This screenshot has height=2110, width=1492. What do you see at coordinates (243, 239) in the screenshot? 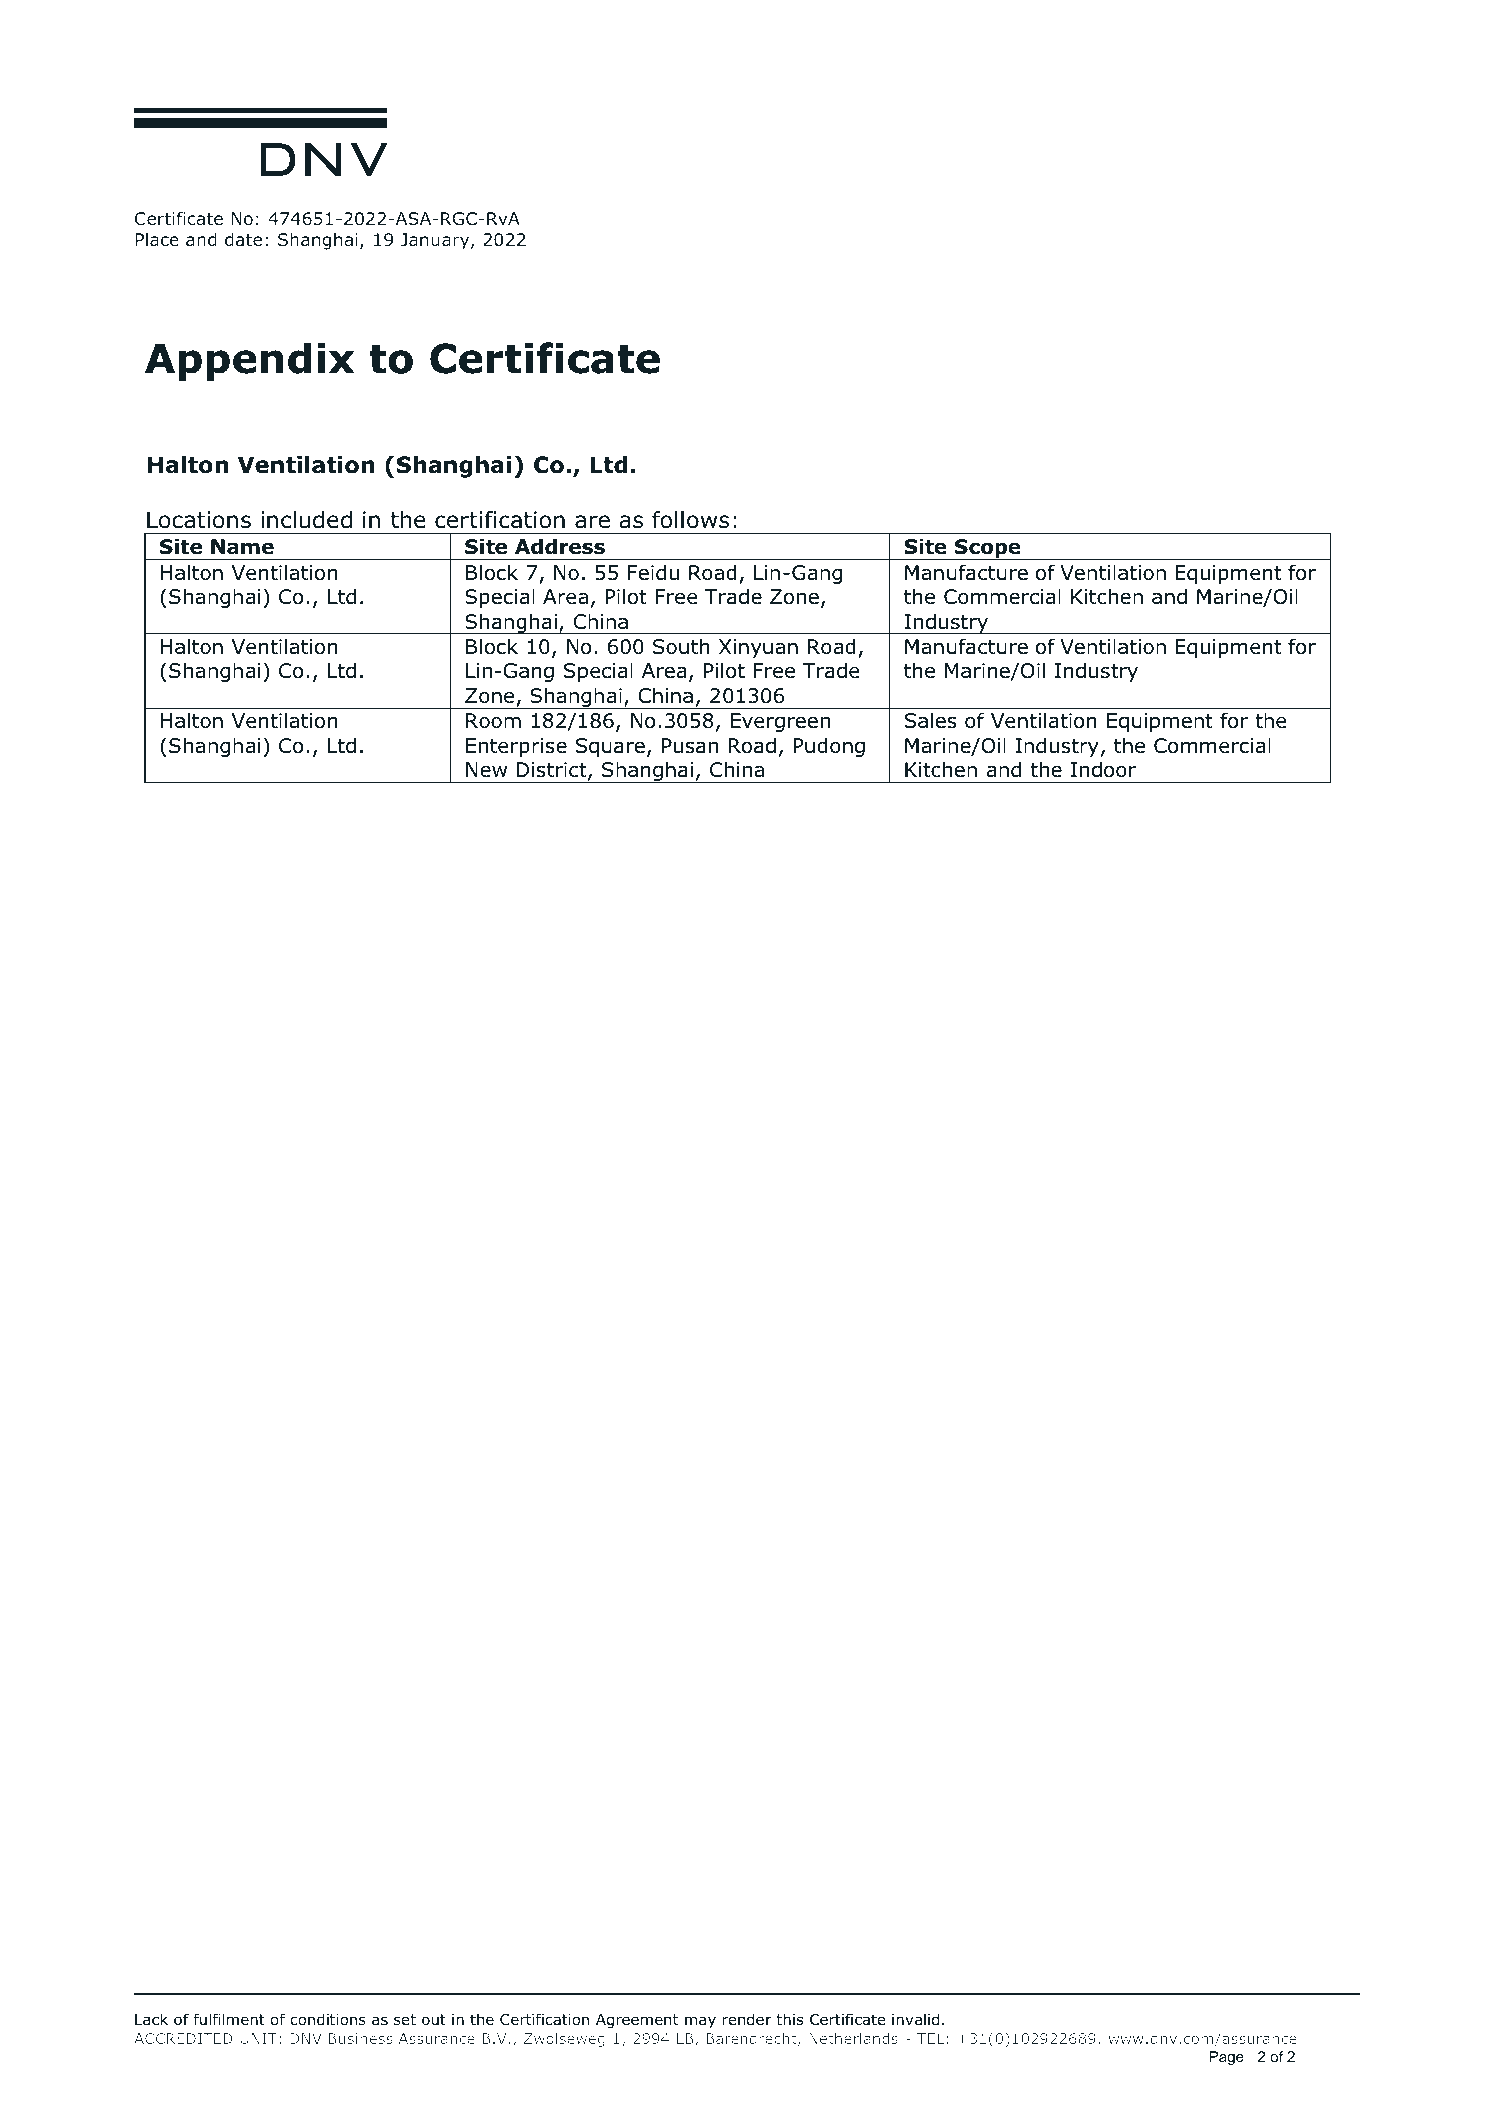
I see `date` at bounding box center [243, 239].
